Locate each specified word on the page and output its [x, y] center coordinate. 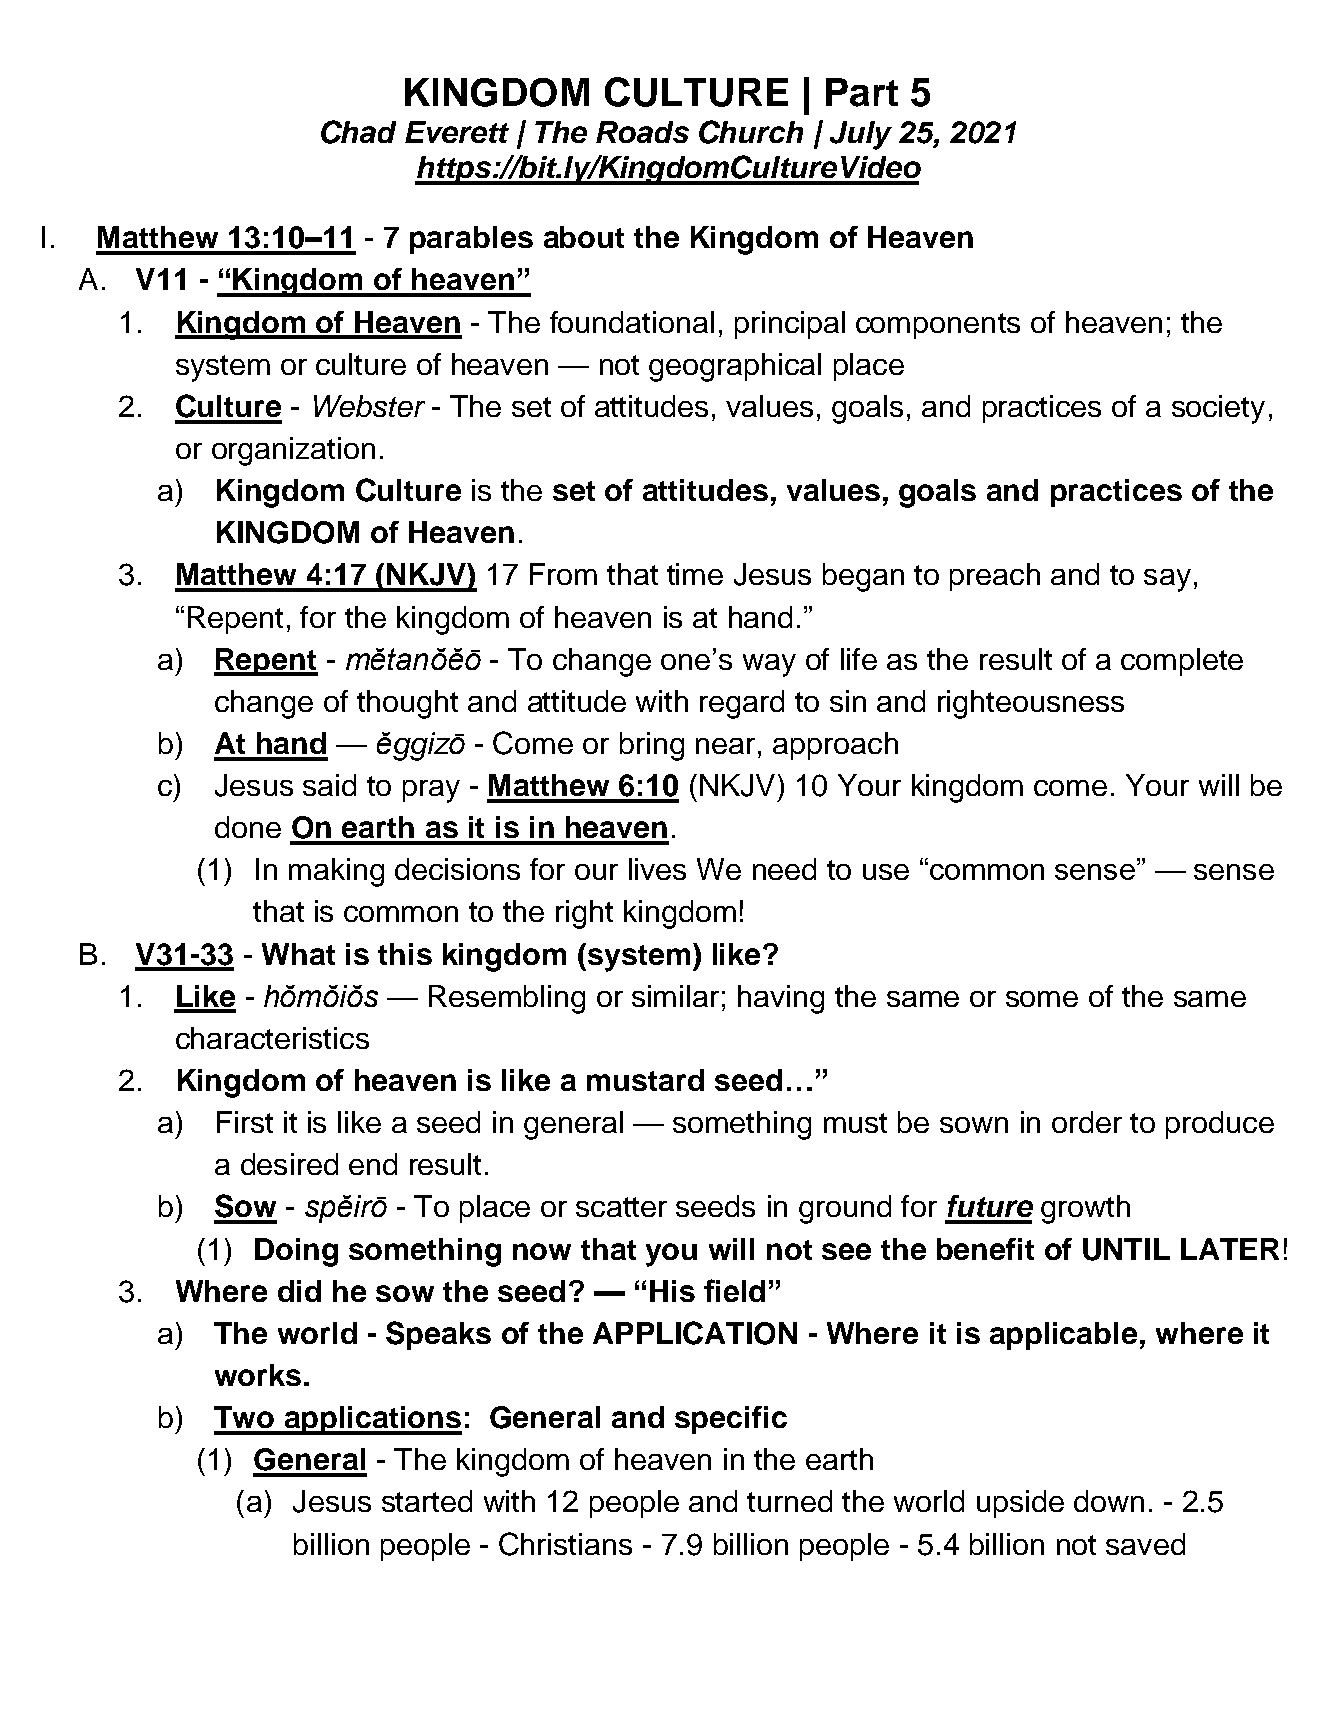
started [427, 1501]
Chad [358, 132]
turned [789, 1501]
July [861, 135]
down [1109, 1501]
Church [751, 132]
